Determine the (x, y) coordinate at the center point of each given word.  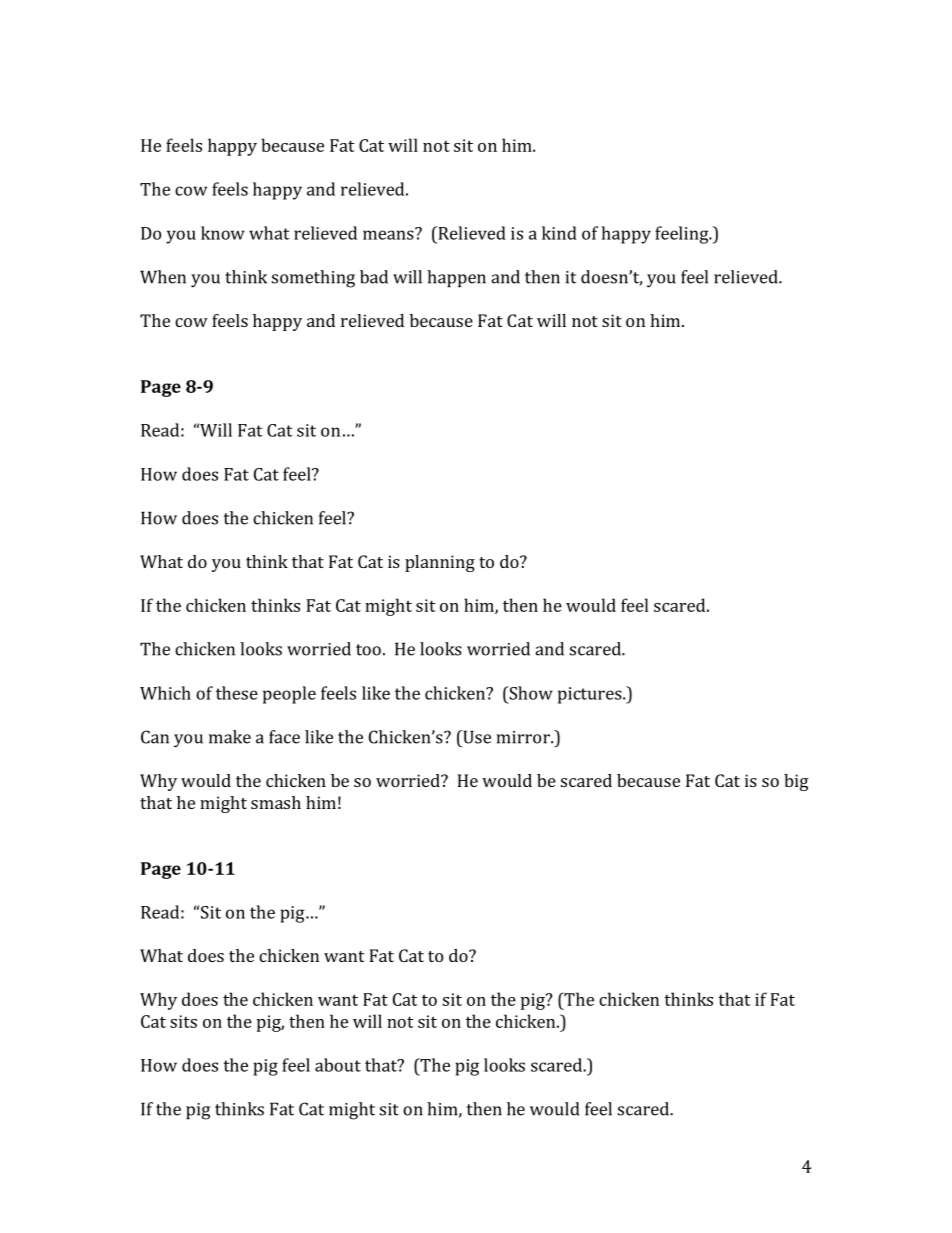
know (223, 233)
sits (183, 1021)
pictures (591, 695)
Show (530, 693)
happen (456, 278)
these (237, 693)
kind (559, 233)
